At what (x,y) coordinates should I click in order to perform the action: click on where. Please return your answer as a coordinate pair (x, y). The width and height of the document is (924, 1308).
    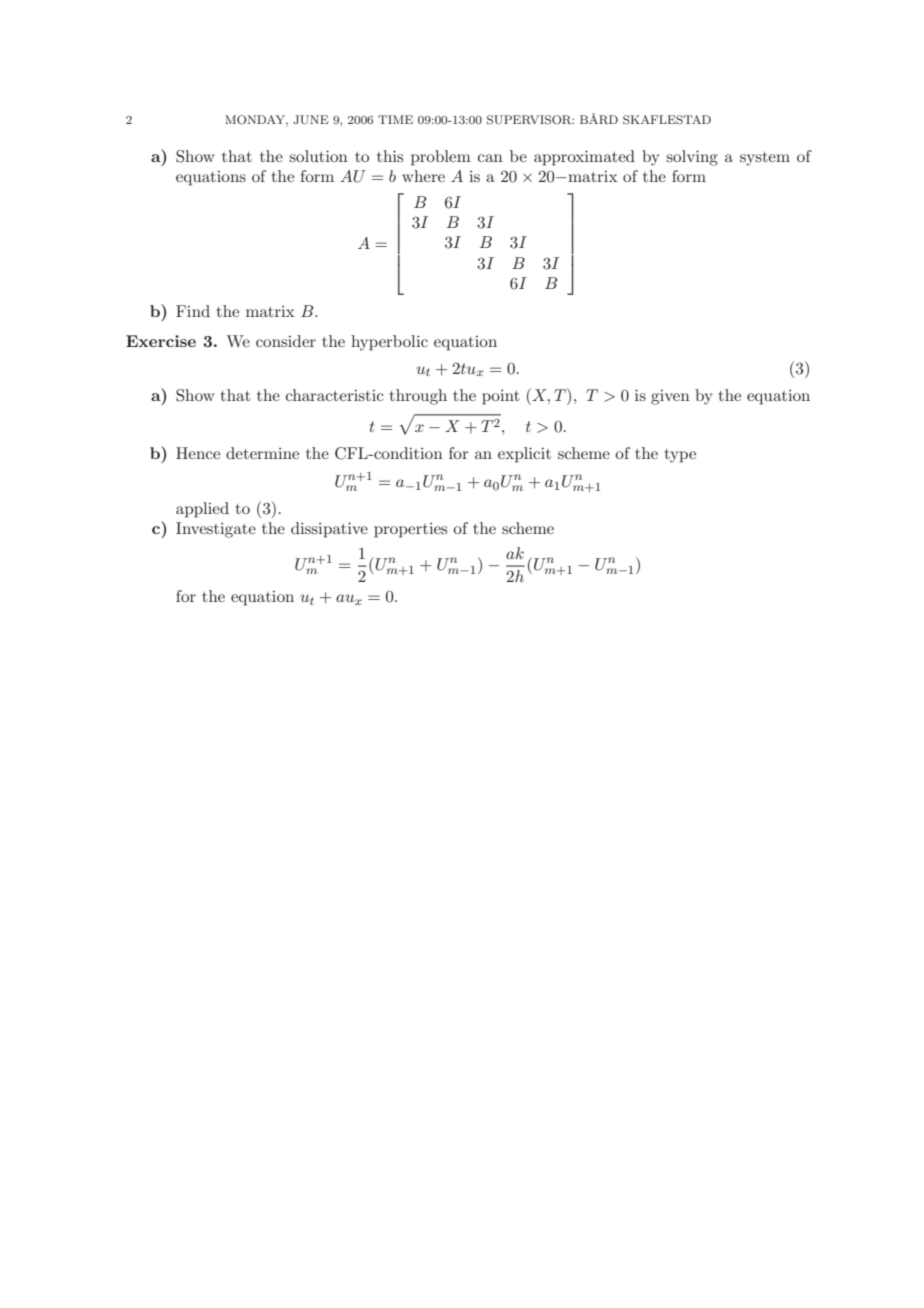
    Looking at the image, I should click on (423, 176).
